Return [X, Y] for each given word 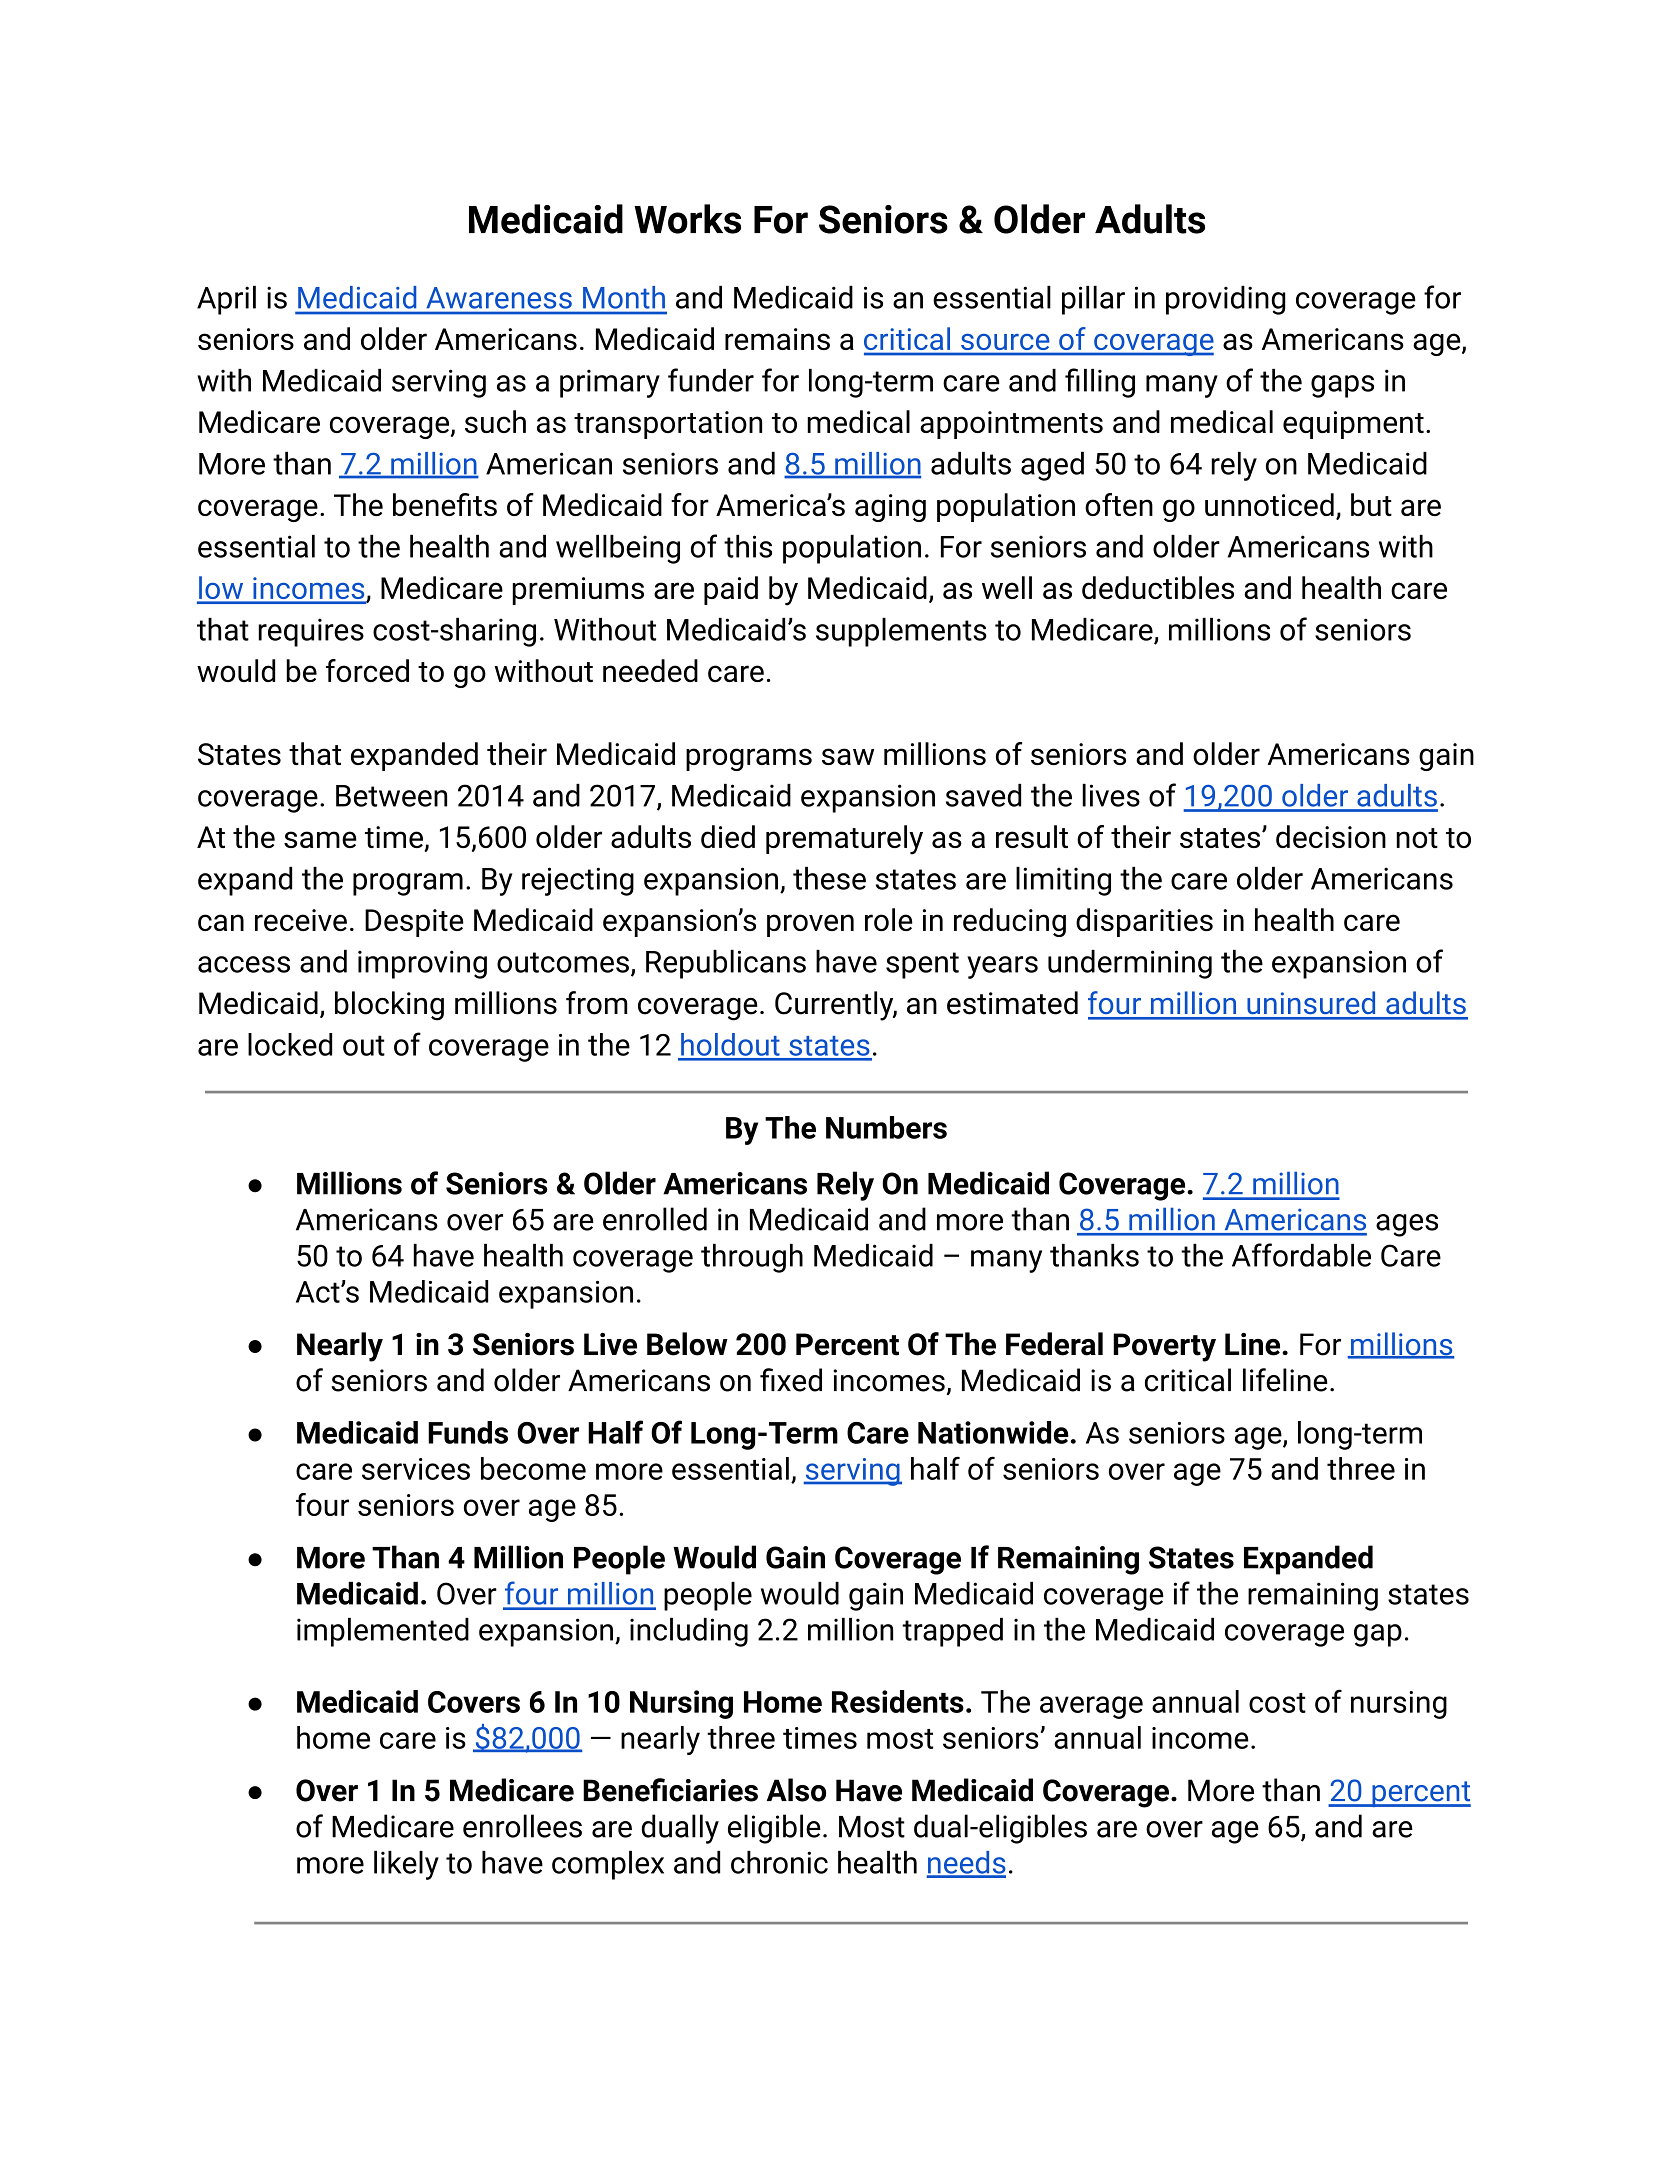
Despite [414, 923]
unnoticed [1269, 504]
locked [290, 1044]
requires [311, 632]
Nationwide [993, 1432]
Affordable [1301, 1255]
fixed [791, 1380]
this [748, 546]
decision [1331, 836]
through [752, 1258]
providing [1226, 300]
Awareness [499, 298]
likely [406, 1865]
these [829, 878]
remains [777, 339]
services [416, 1469]
